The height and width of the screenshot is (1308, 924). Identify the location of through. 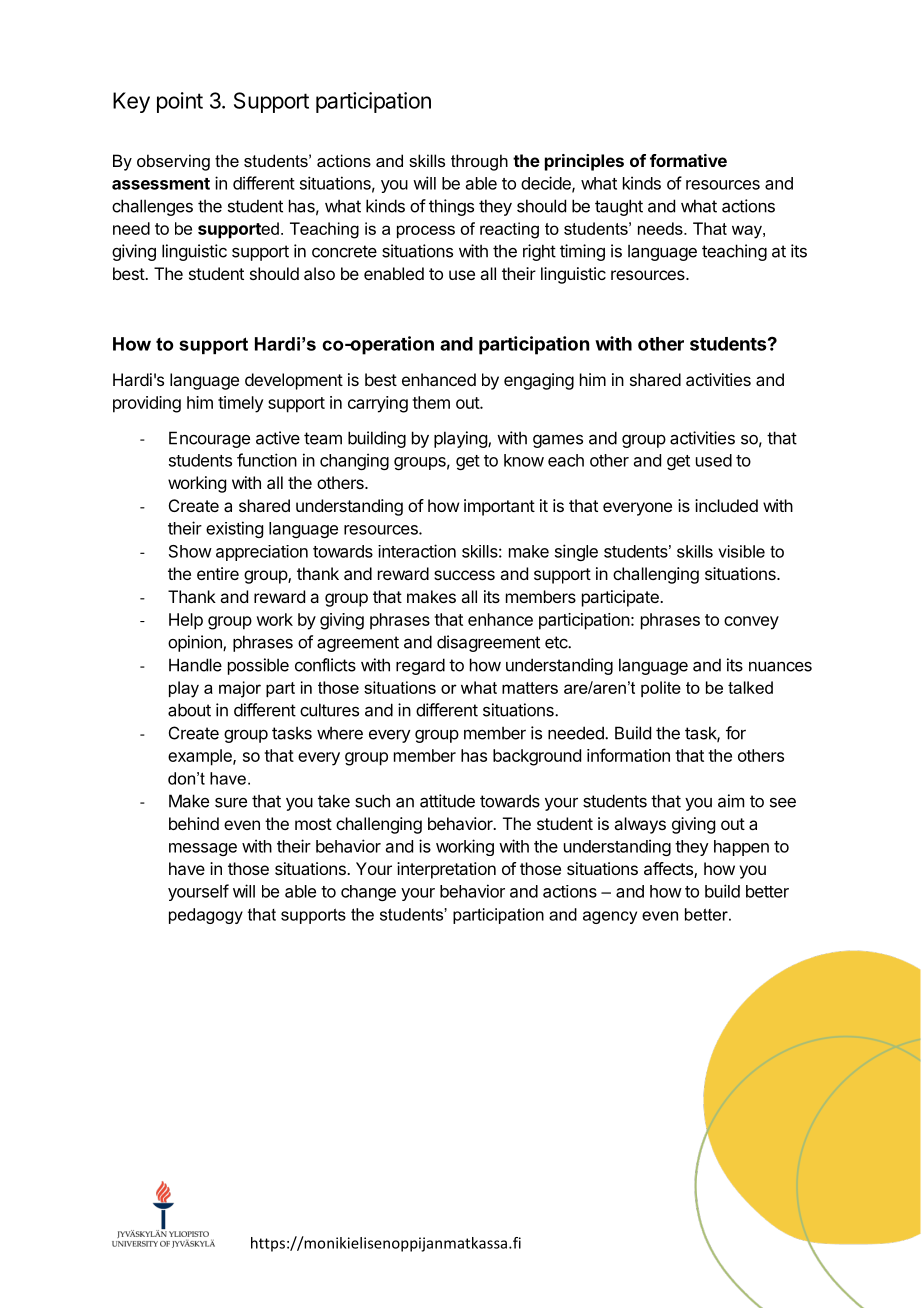
(479, 162).
